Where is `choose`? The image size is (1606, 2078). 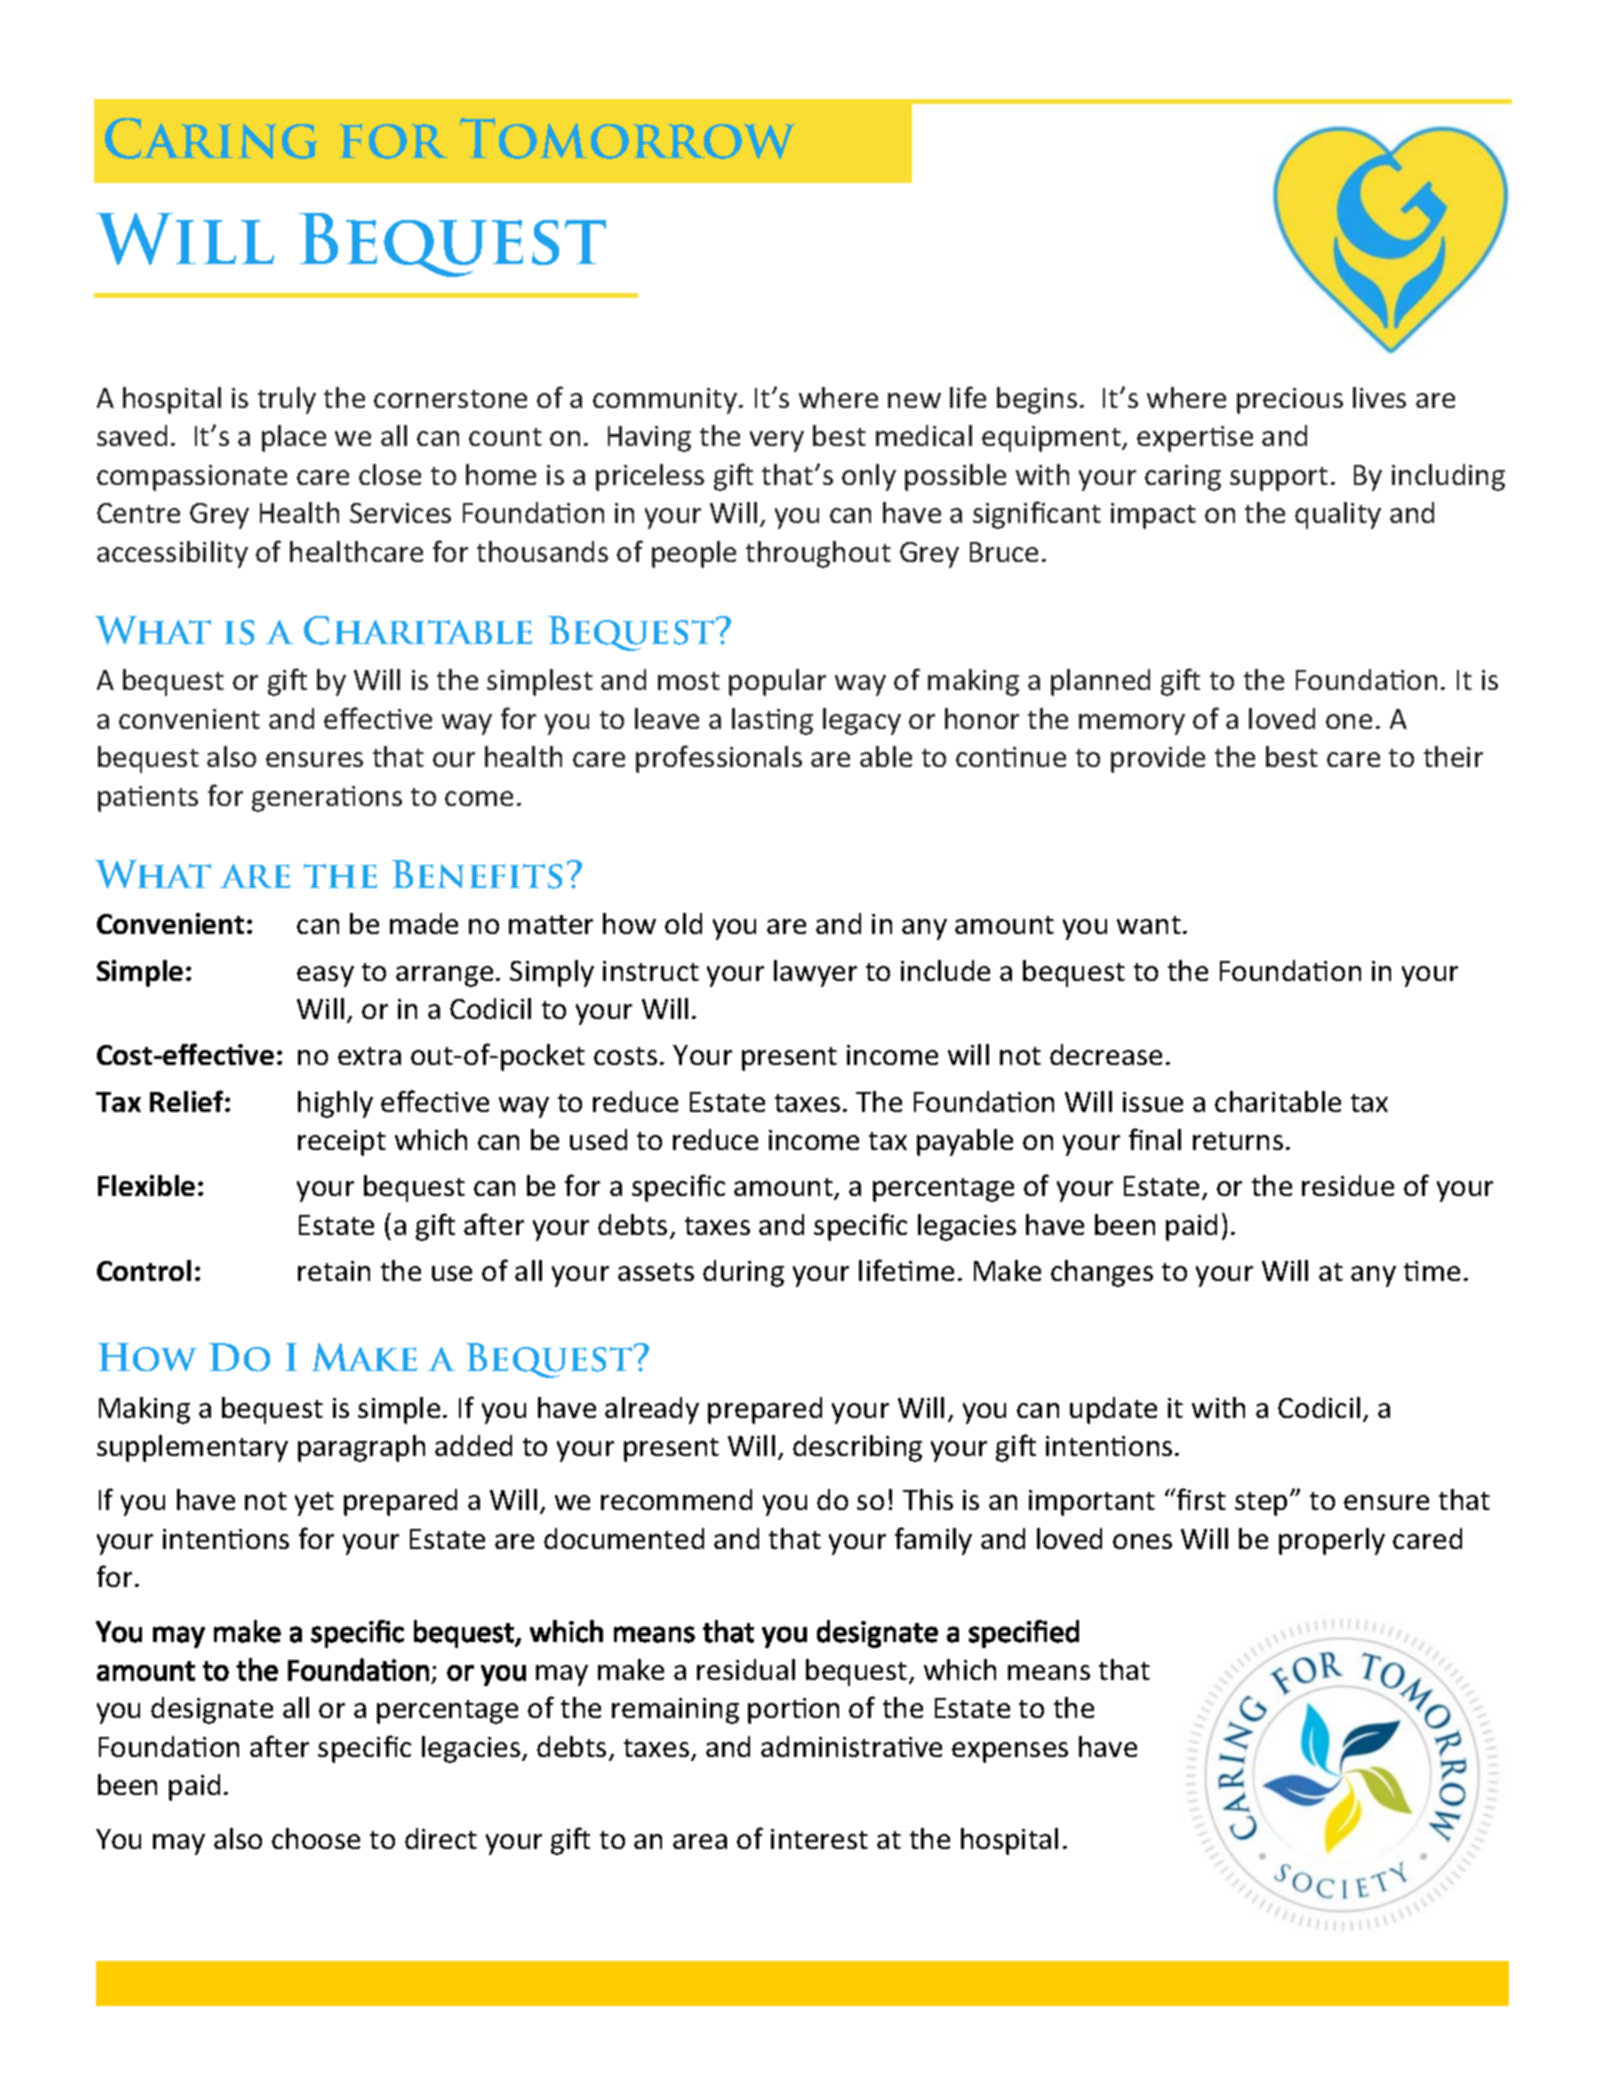 choose is located at coordinates (316, 1838).
